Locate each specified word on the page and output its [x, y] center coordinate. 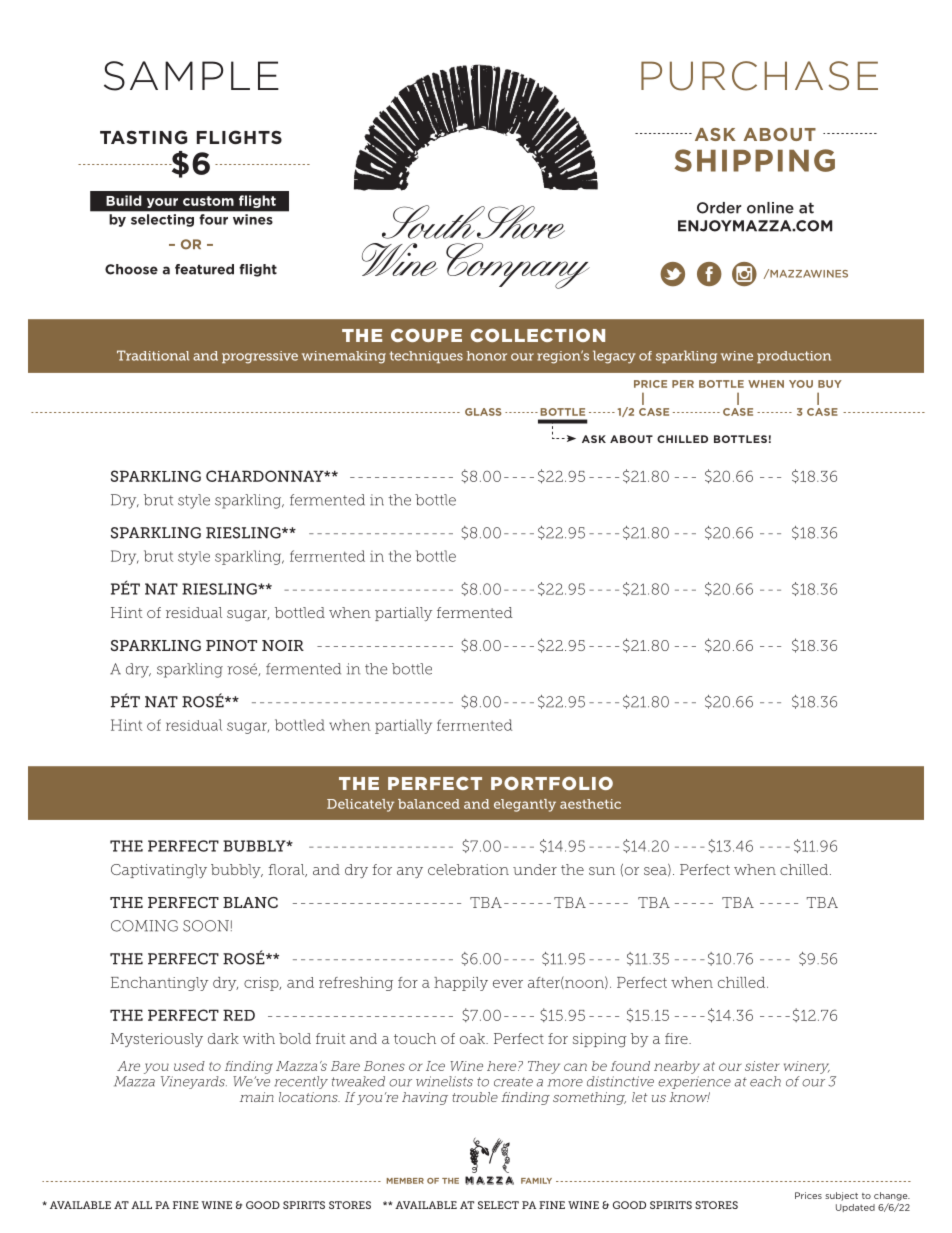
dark [223, 1038]
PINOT [231, 645]
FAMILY [536, 1181]
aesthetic [590, 804]
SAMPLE [191, 76]
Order [719, 208]
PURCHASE [759, 76]
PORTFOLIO [552, 783]
